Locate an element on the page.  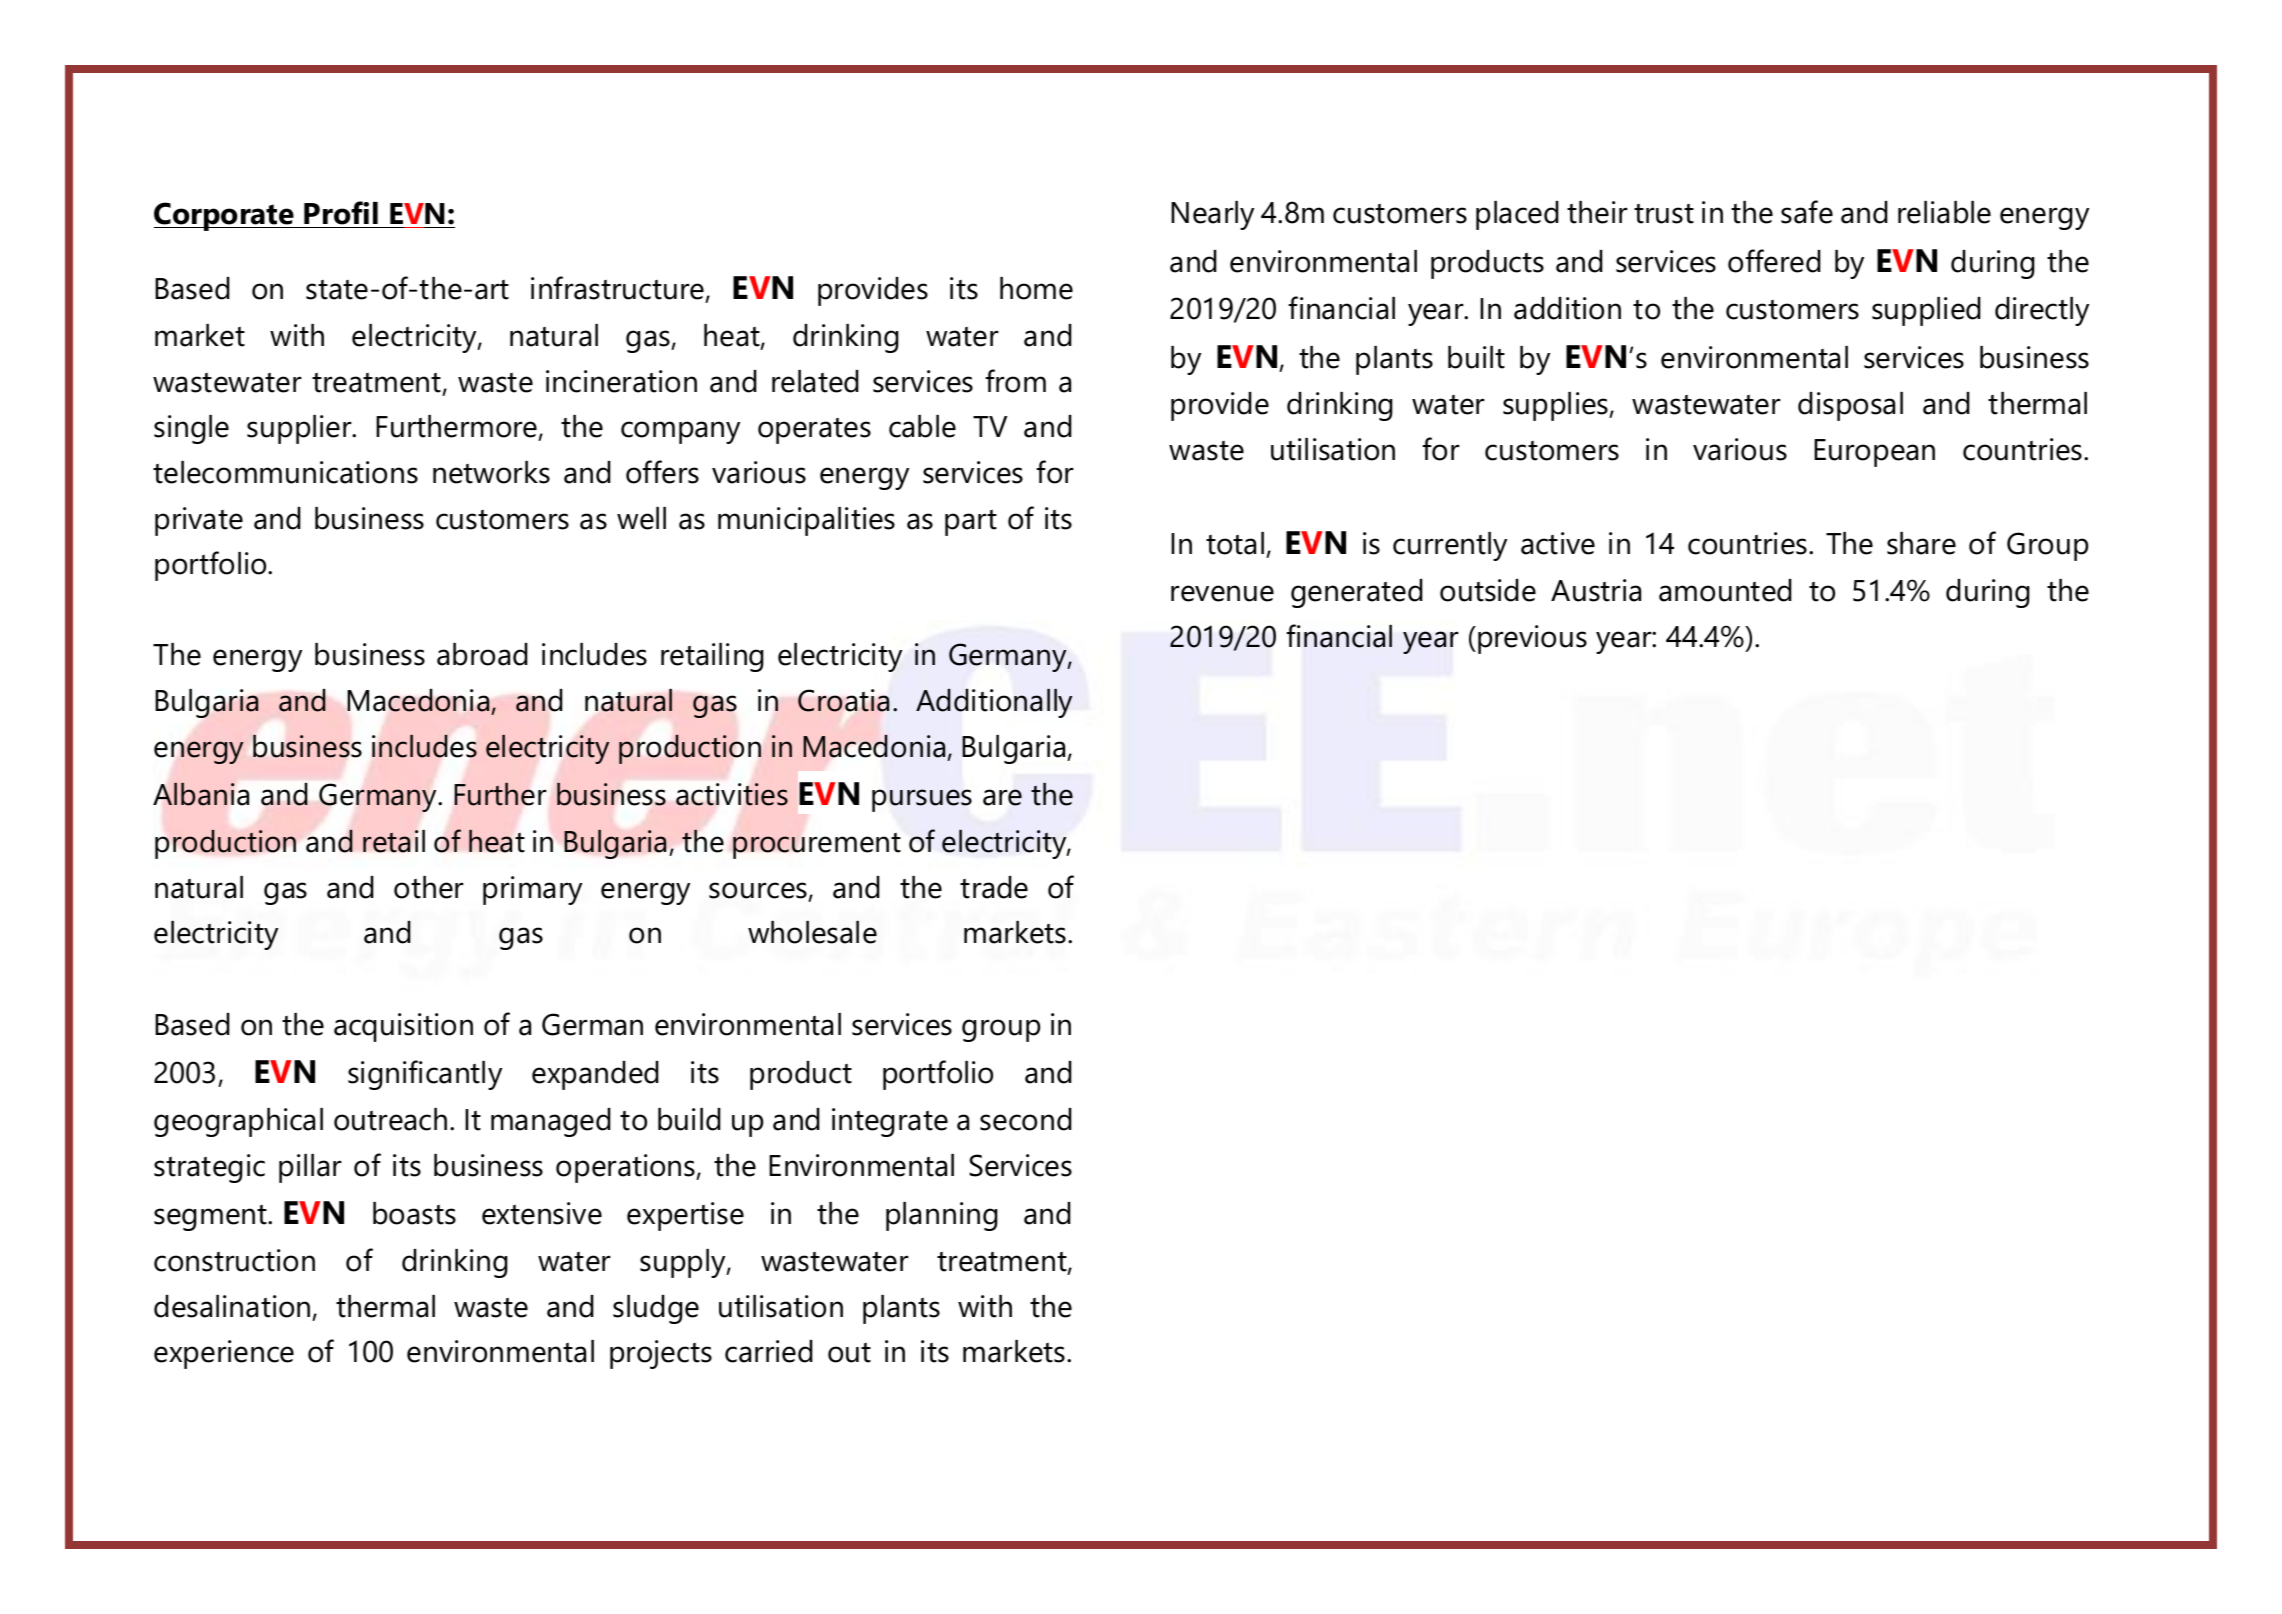
second is located at coordinates (1026, 1119).
